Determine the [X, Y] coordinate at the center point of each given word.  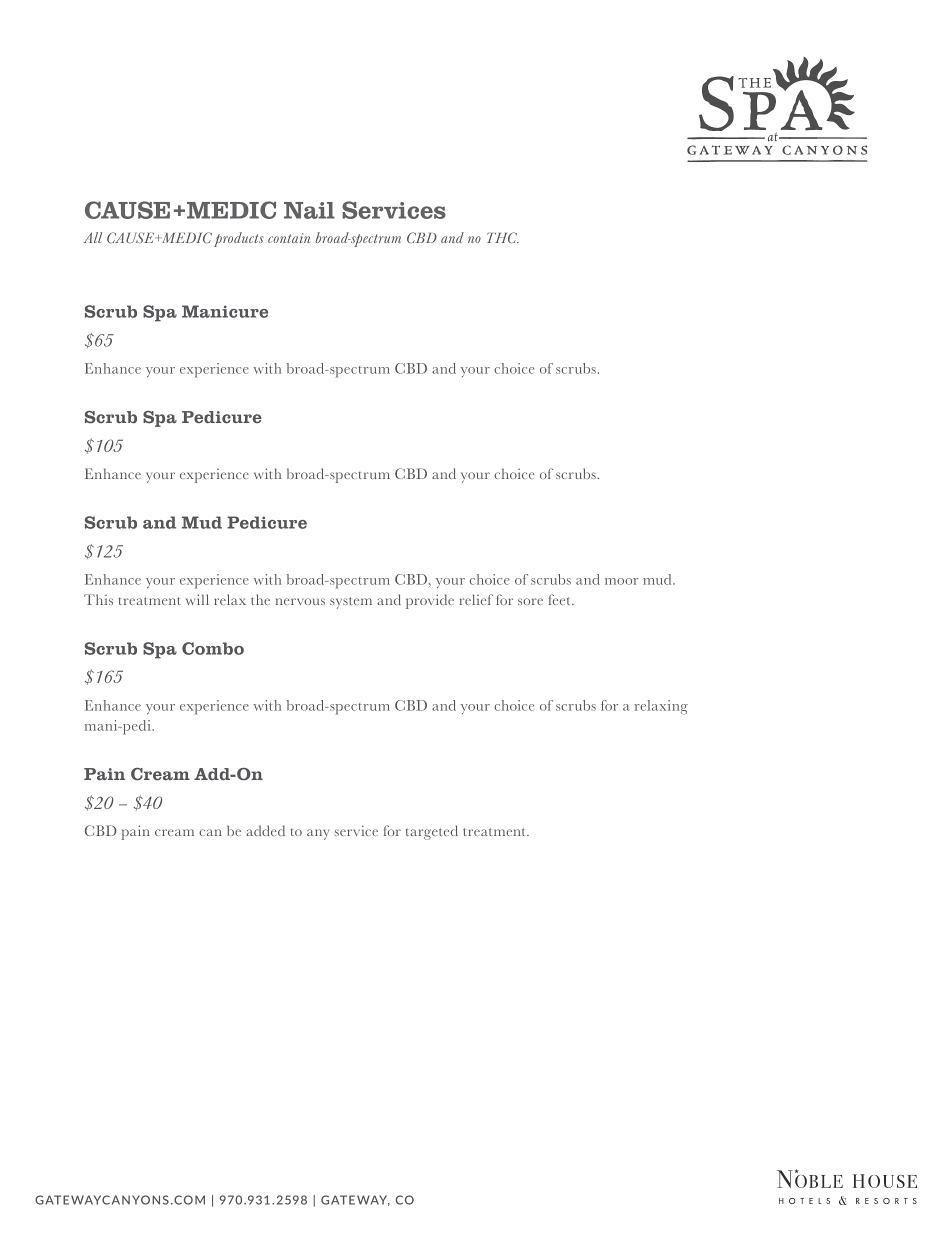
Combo [213, 648]
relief [476, 599]
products [239, 239]
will [197, 599]
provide [430, 601]
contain [289, 238]
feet [561, 599]
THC [503, 237]
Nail [309, 210]
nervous [300, 601]
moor [622, 581]
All [92, 237]
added [265, 830]
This [98, 599]
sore [530, 601]
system [351, 603]
